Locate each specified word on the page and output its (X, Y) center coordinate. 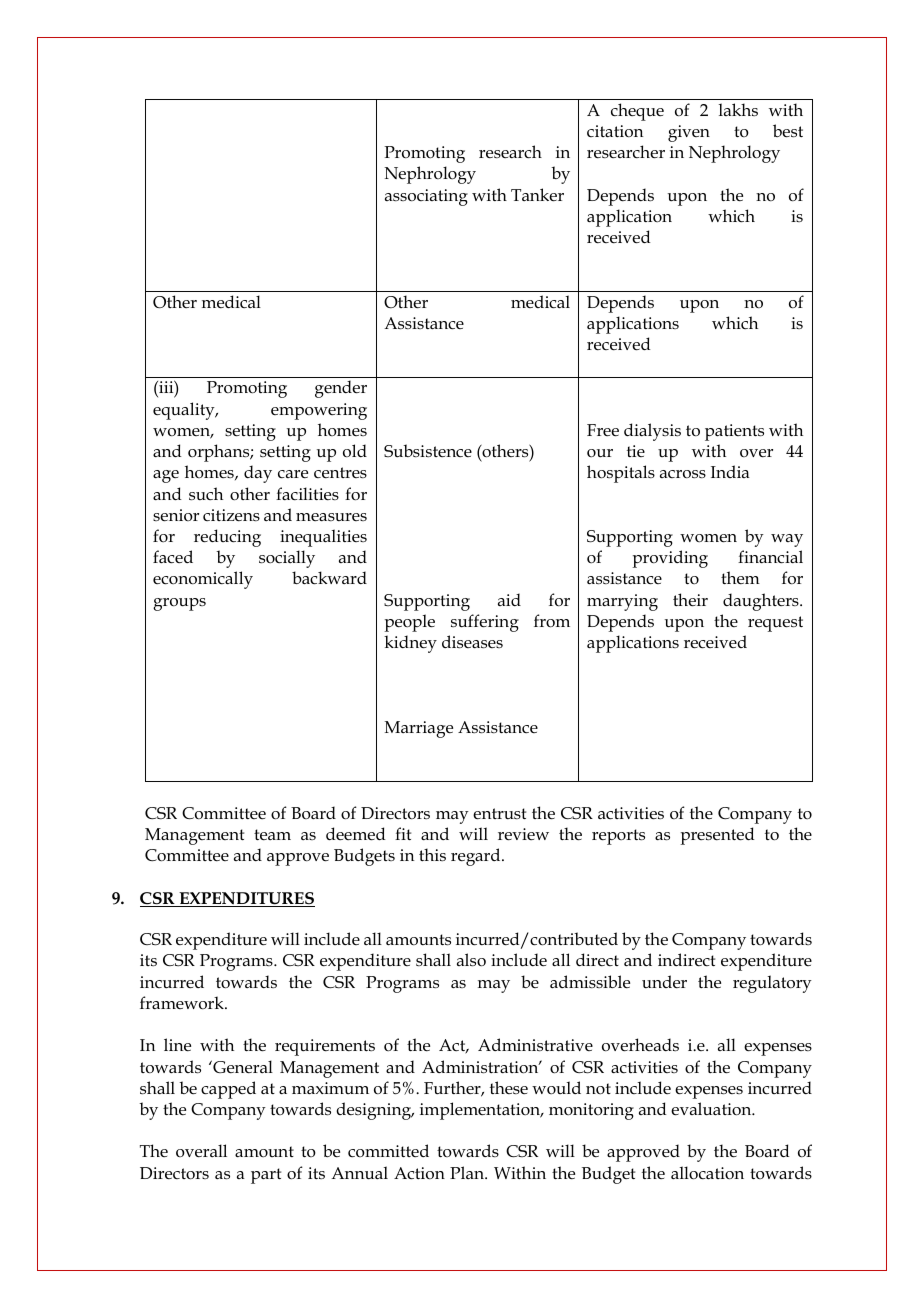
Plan (468, 1172)
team (272, 835)
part (266, 1176)
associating (426, 197)
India (730, 471)
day (258, 474)
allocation (707, 1173)
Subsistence (428, 451)
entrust (499, 814)
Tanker (537, 195)
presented (717, 836)
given (689, 133)
